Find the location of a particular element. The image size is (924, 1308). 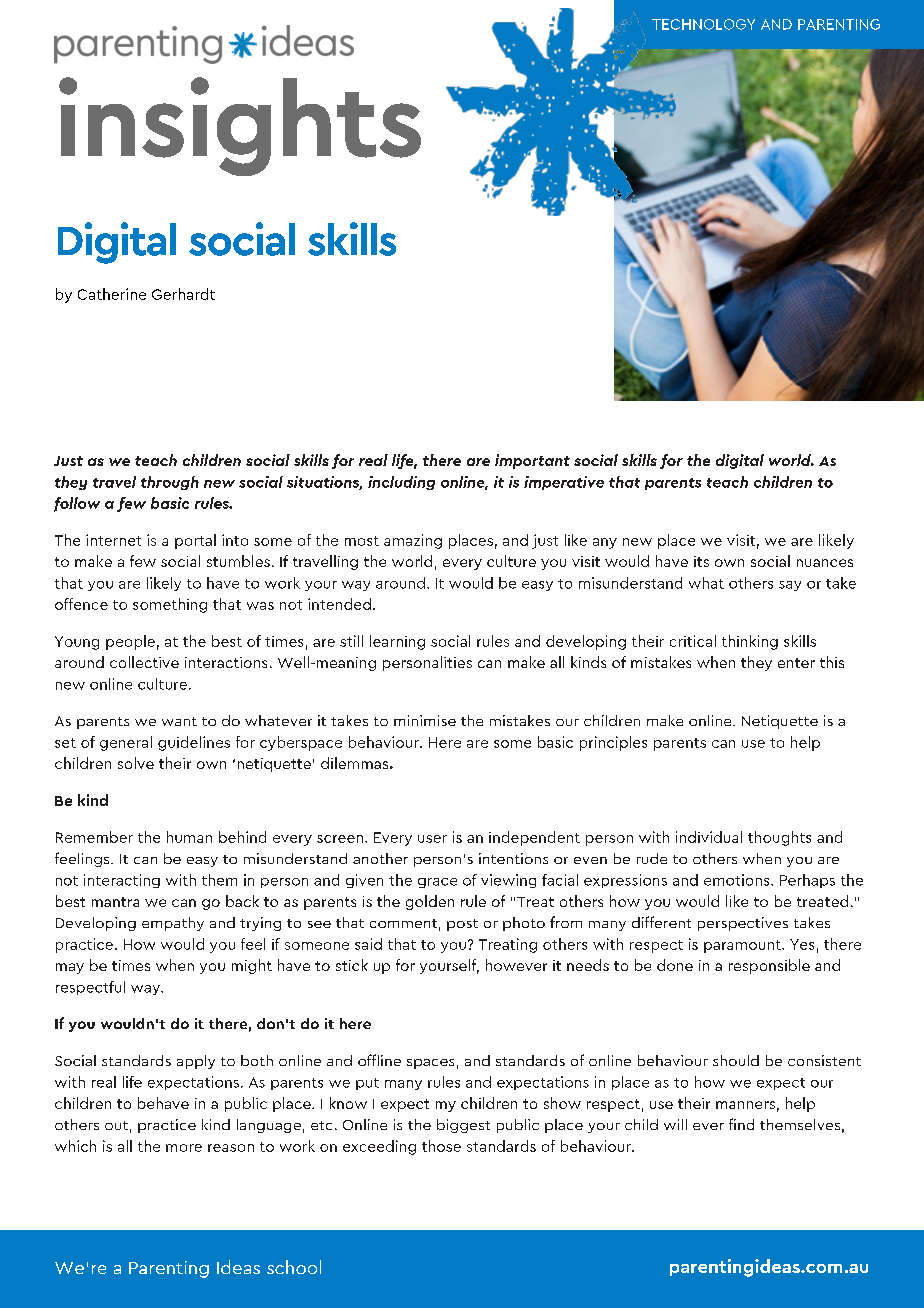

thinking is located at coordinates (750, 642).
